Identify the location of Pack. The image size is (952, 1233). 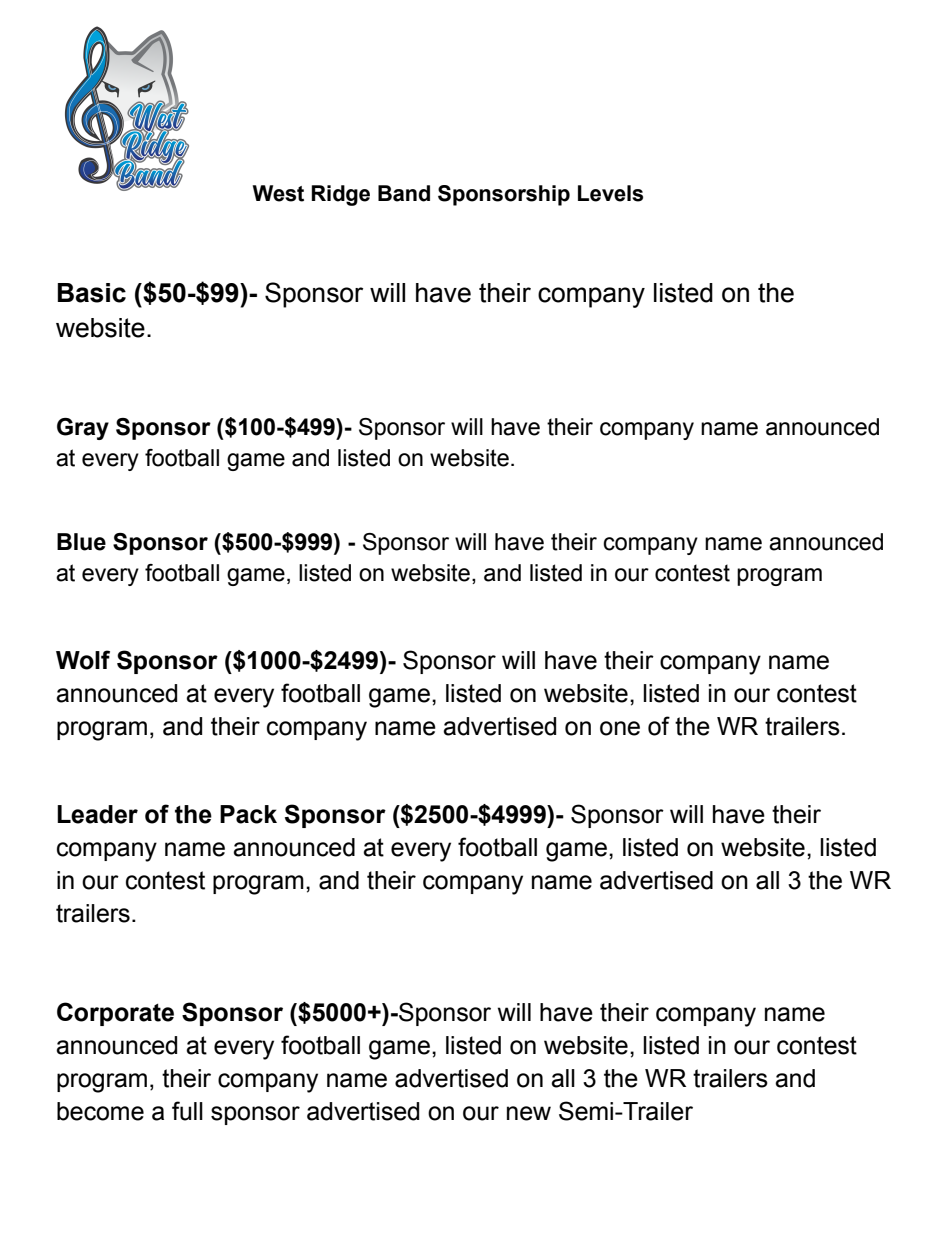
(248, 814).
